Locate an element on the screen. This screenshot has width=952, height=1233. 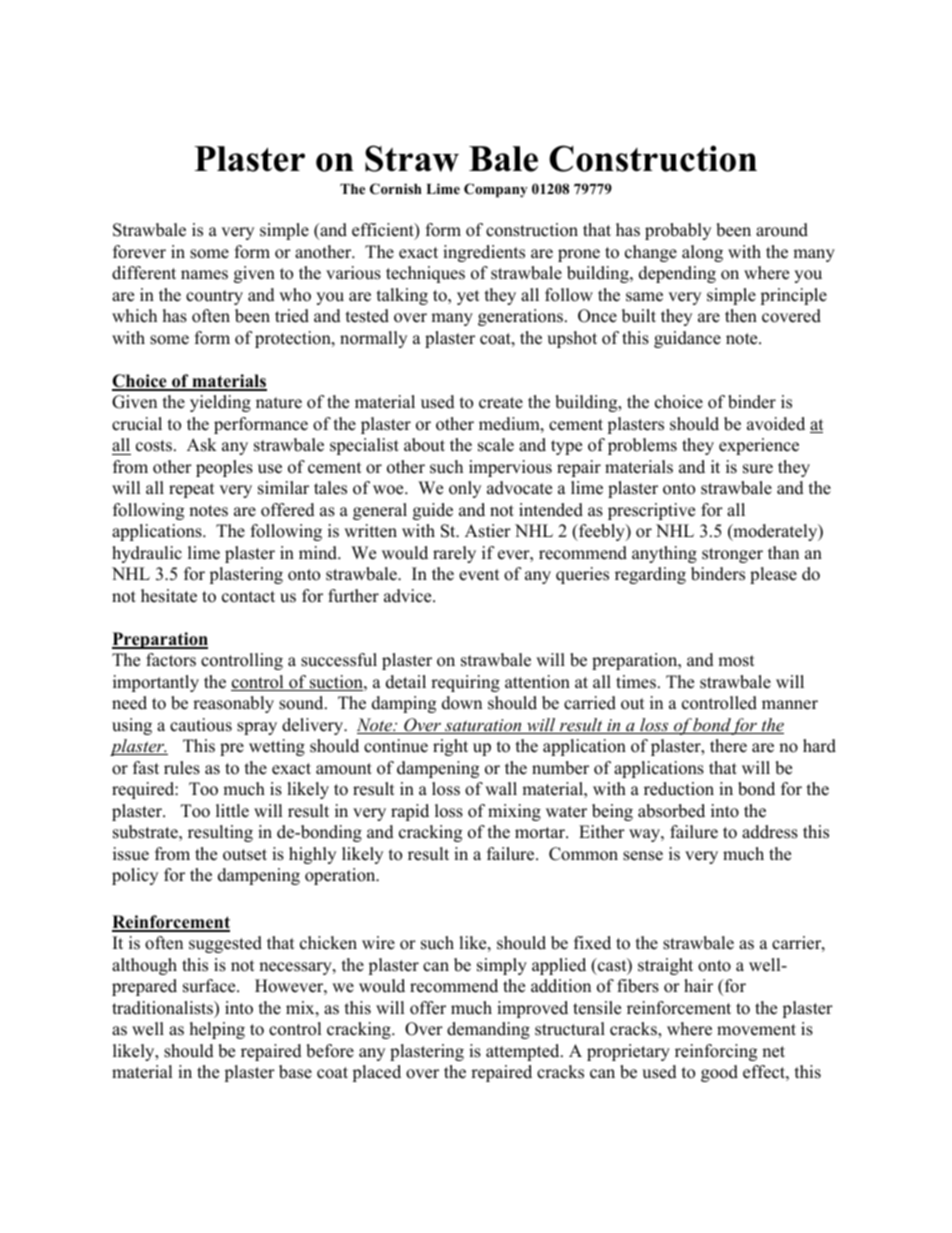
Company is located at coordinates (496, 190).
